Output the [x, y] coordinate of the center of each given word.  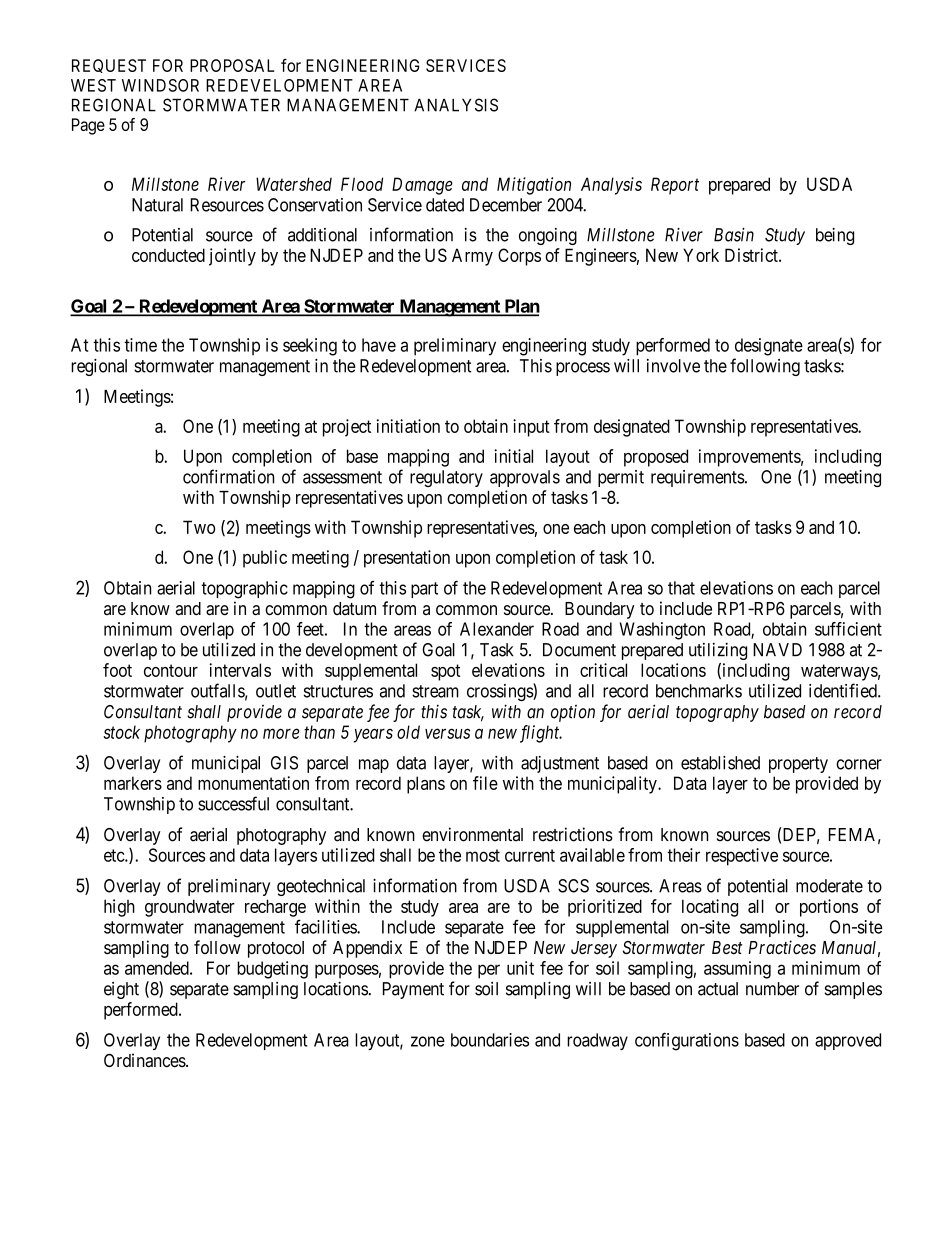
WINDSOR [160, 85]
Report [675, 186]
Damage [422, 186]
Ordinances [145, 1060]
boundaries [490, 1040]
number [772, 989]
